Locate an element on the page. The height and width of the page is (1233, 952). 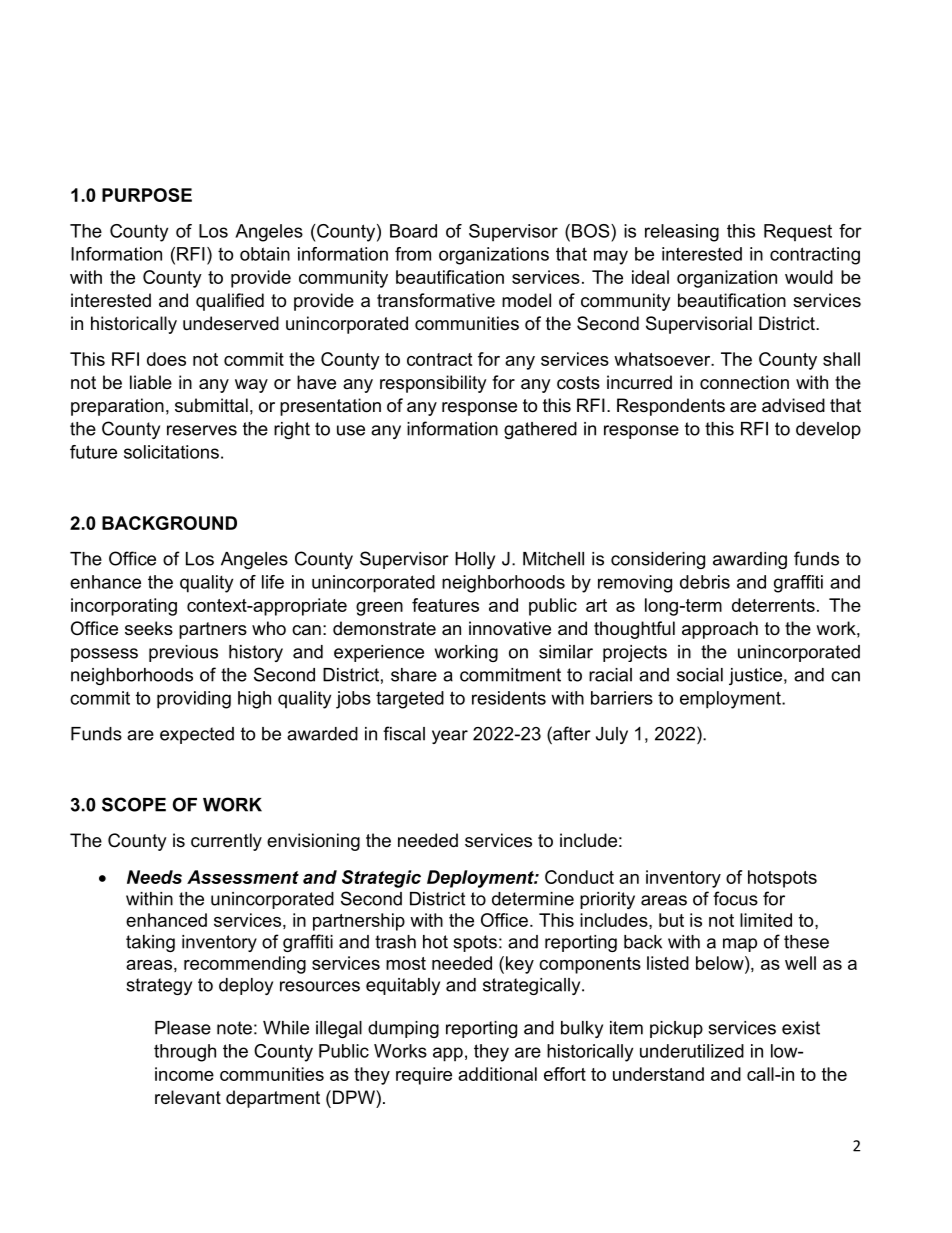
awarding is located at coordinates (750, 560).
